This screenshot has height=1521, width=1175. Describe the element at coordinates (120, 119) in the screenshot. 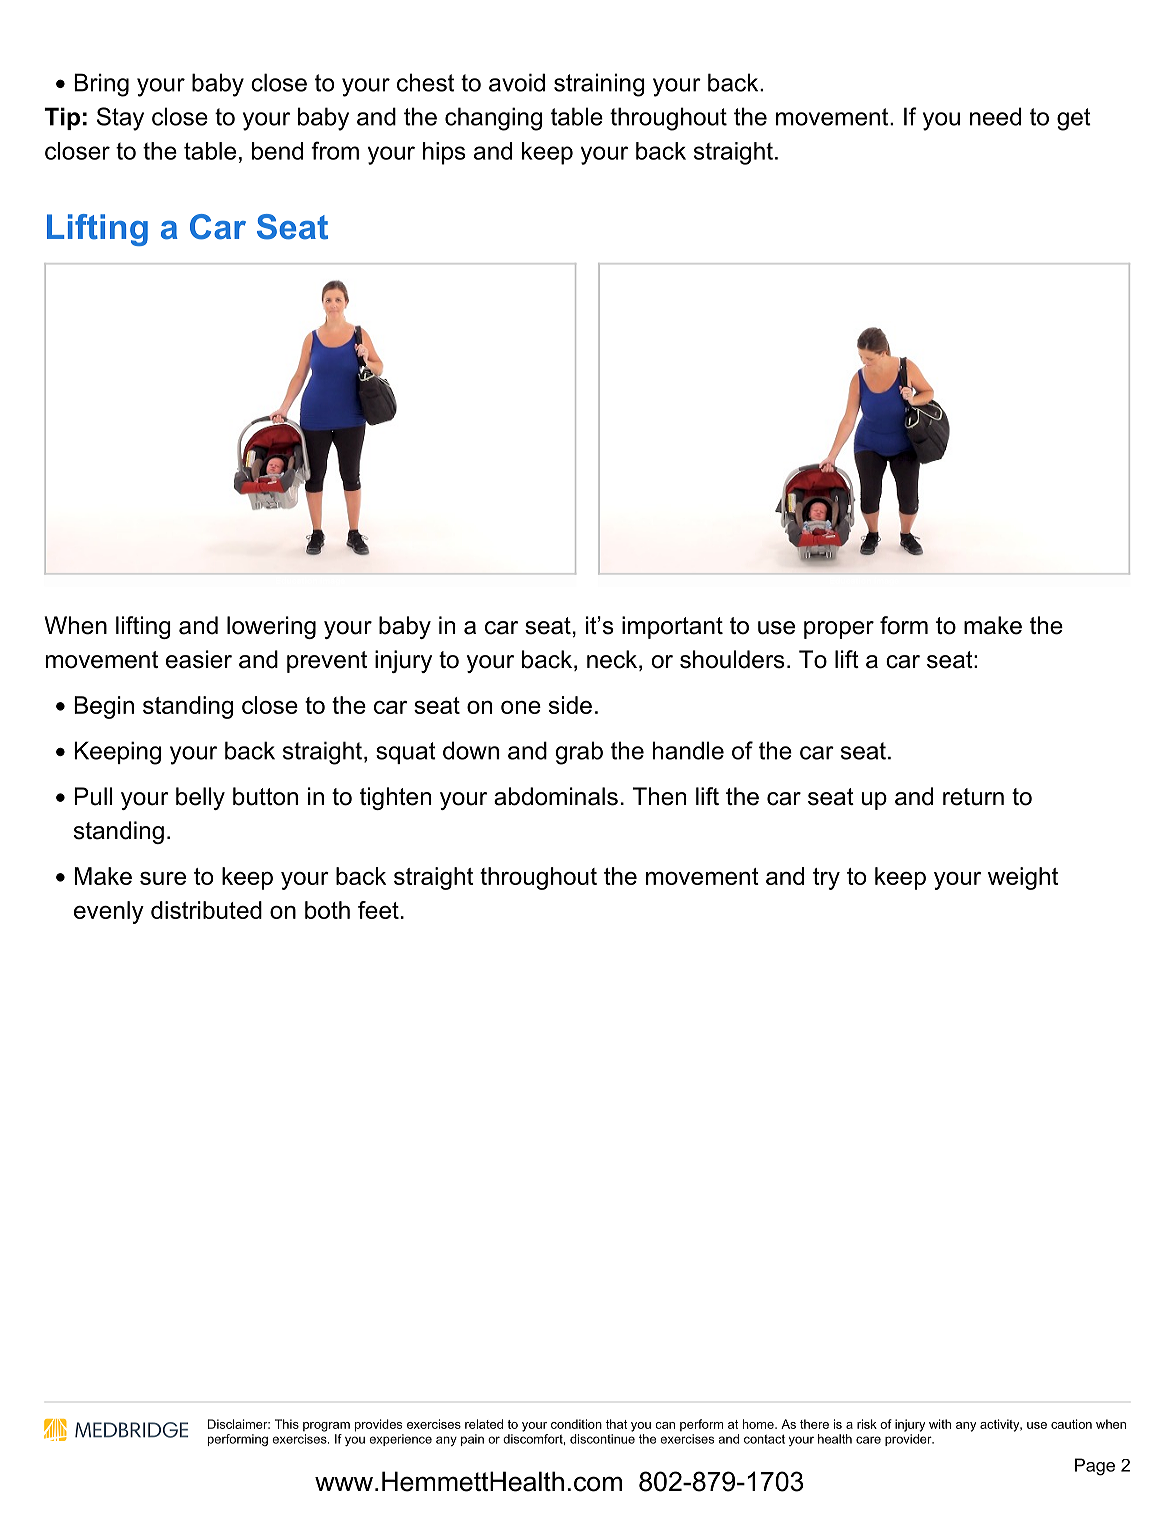

I see `Stay` at that location.
